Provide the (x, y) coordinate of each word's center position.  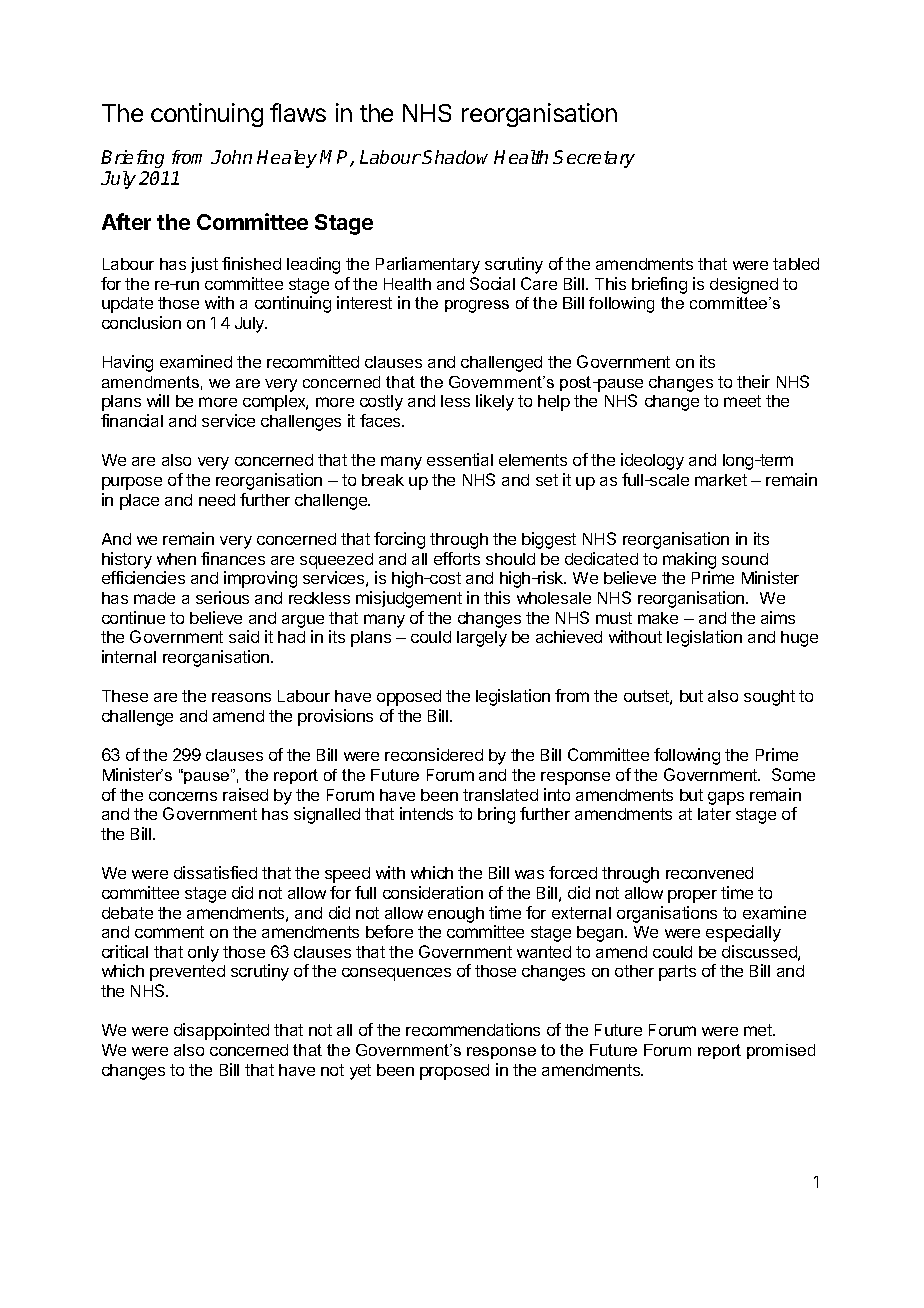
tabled (796, 264)
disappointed (221, 1031)
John (231, 157)
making (689, 560)
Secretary (594, 159)
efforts (457, 558)
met (759, 1030)
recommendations (473, 1029)
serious (222, 597)
